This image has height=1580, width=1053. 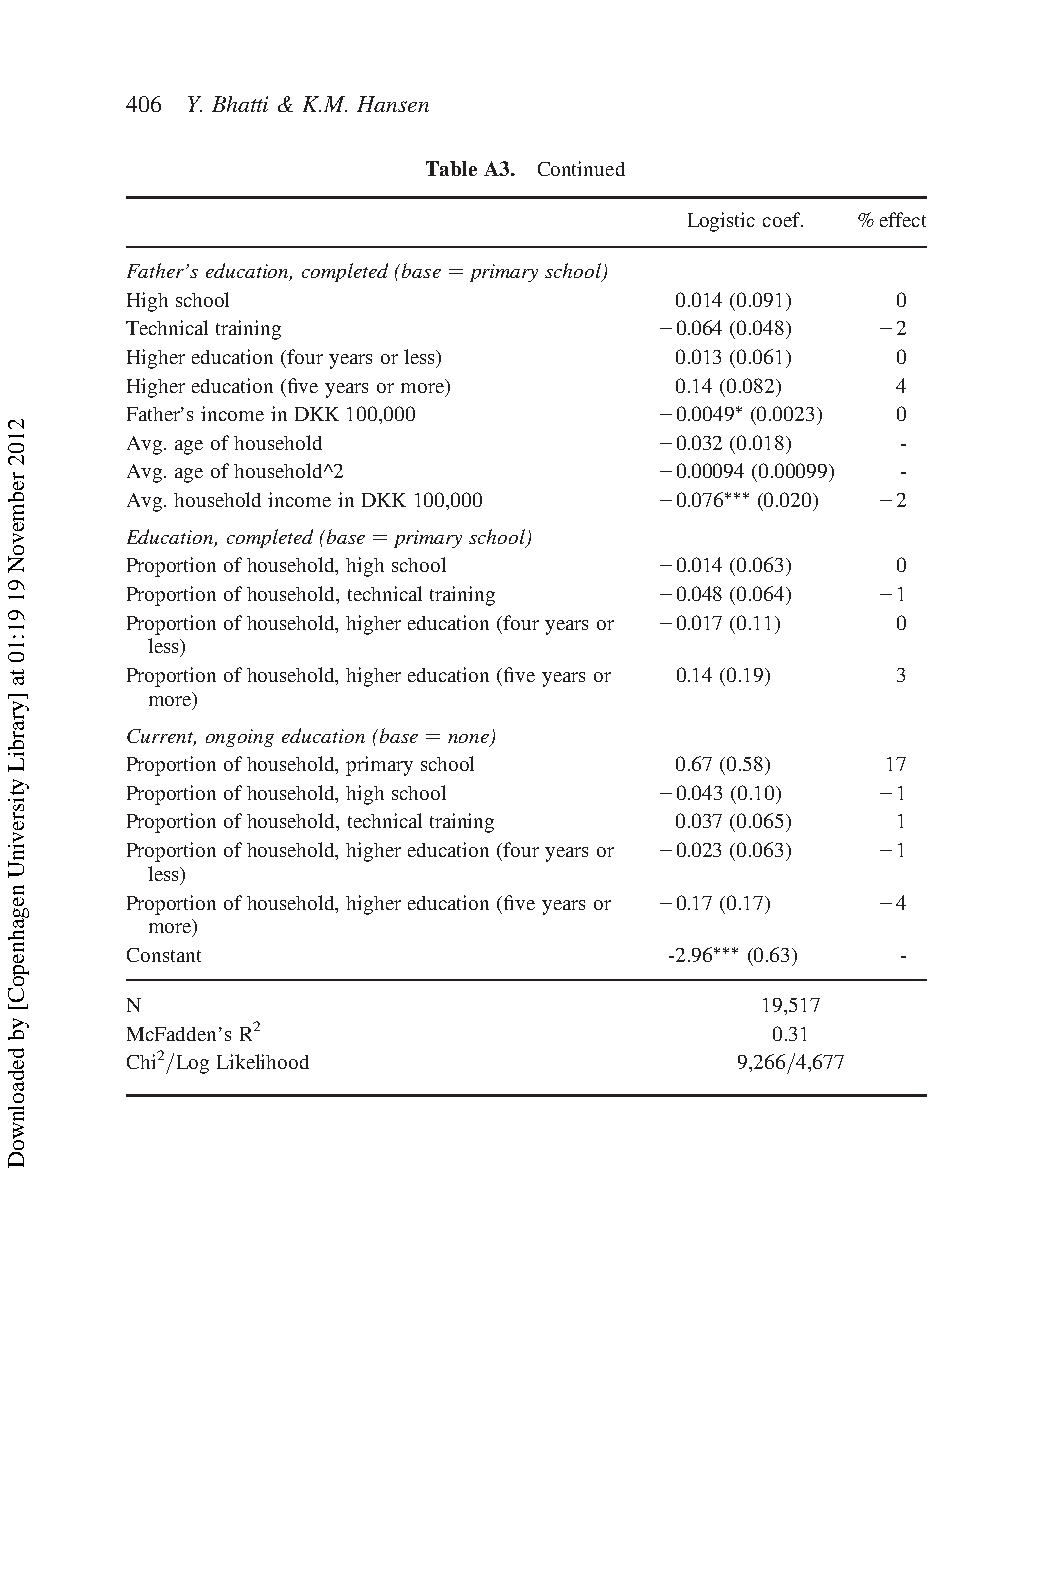 What do you see at coordinates (468, 738) in the image?
I see `none` at bounding box center [468, 738].
